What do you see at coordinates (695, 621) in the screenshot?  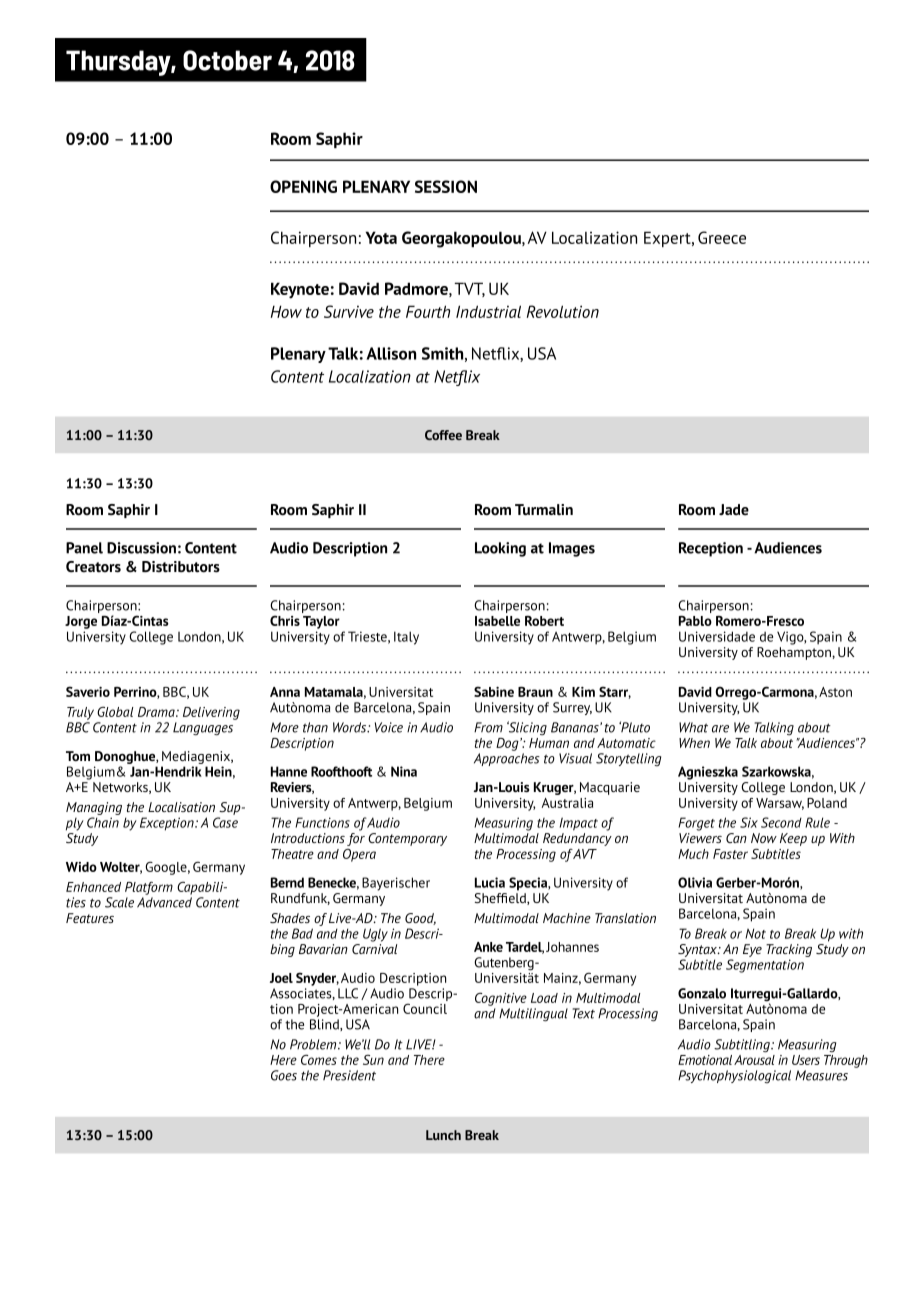 I see `Pablo` at bounding box center [695, 621].
